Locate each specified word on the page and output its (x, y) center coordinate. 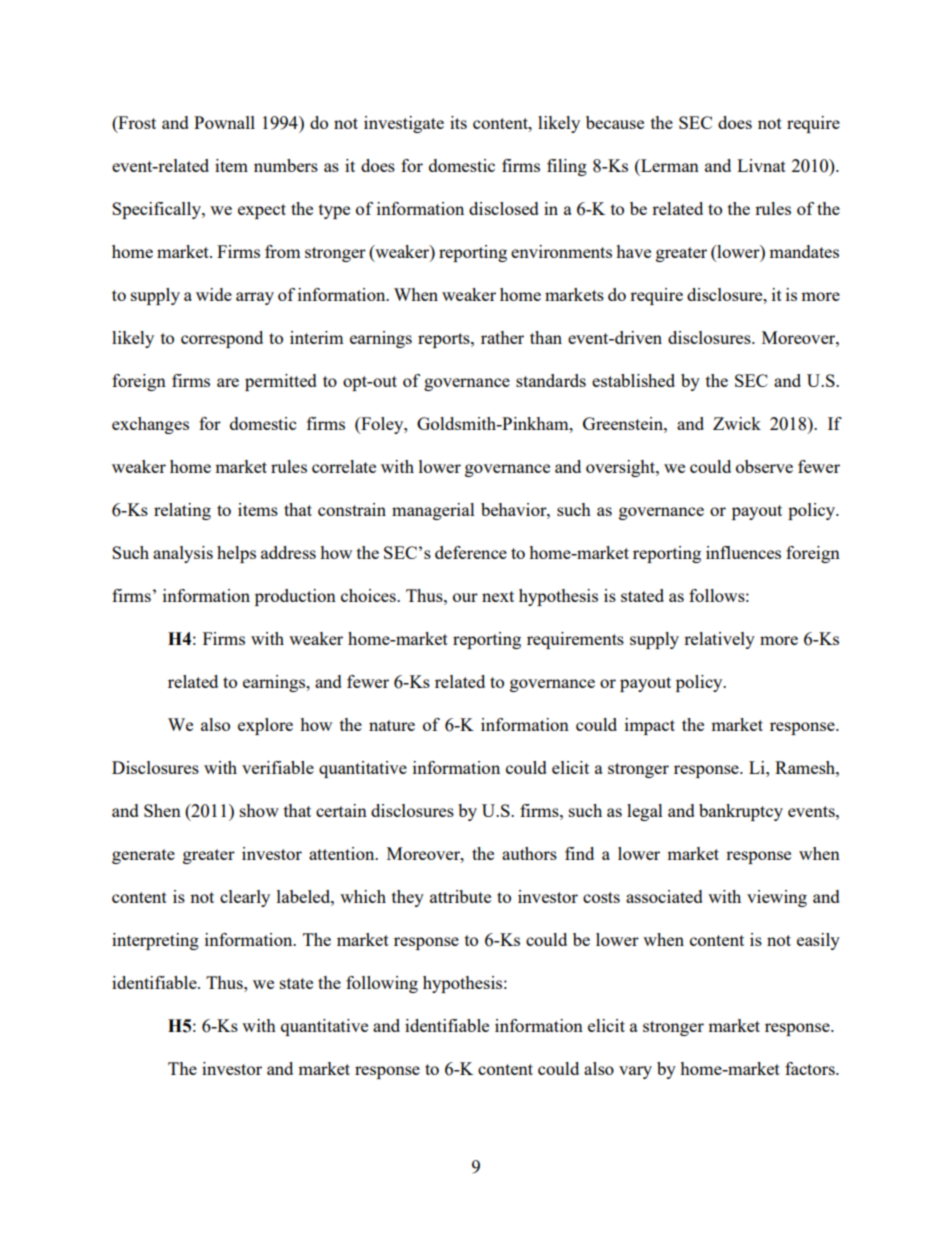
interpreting (155, 941)
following (382, 984)
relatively (719, 640)
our (465, 597)
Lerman (669, 165)
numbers (286, 165)
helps (236, 554)
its (458, 122)
